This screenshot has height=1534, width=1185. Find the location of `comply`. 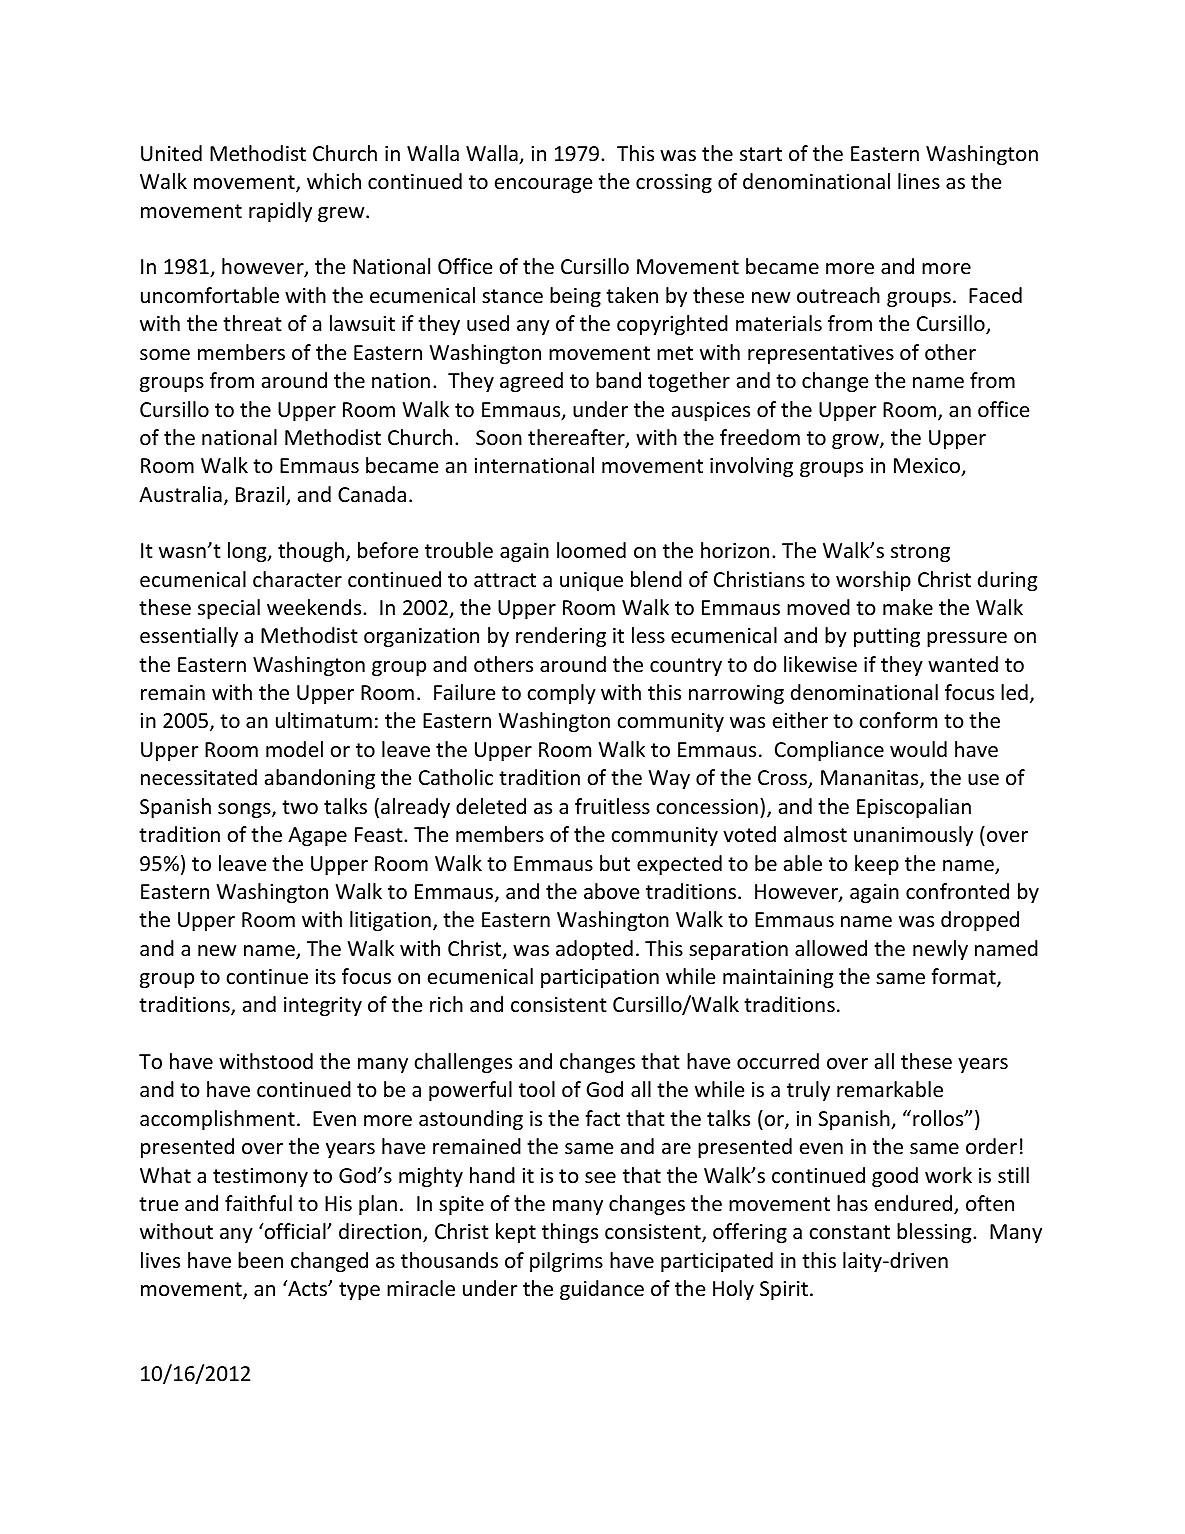

comply is located at coordinates (561, 694).
